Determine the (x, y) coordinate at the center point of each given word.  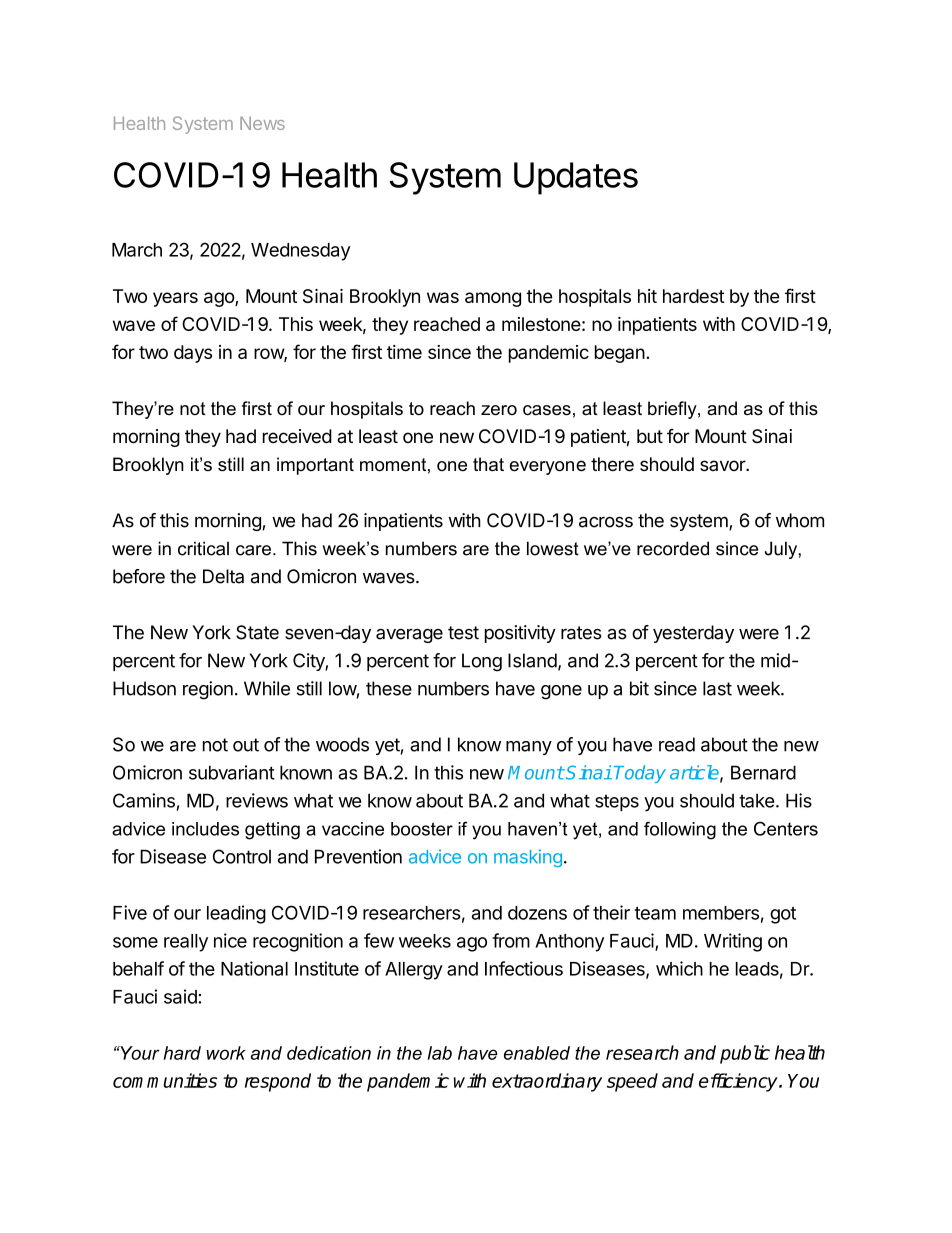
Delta (223, 576)
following (680, 830)
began (620, 354)
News (262, 123)
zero (499, 410)
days (193, 354)
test (463, 633)
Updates (576, 178)
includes (205, 829)
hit (647, 296)
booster (422, 829)
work (226, 1053)
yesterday (693, 634)
